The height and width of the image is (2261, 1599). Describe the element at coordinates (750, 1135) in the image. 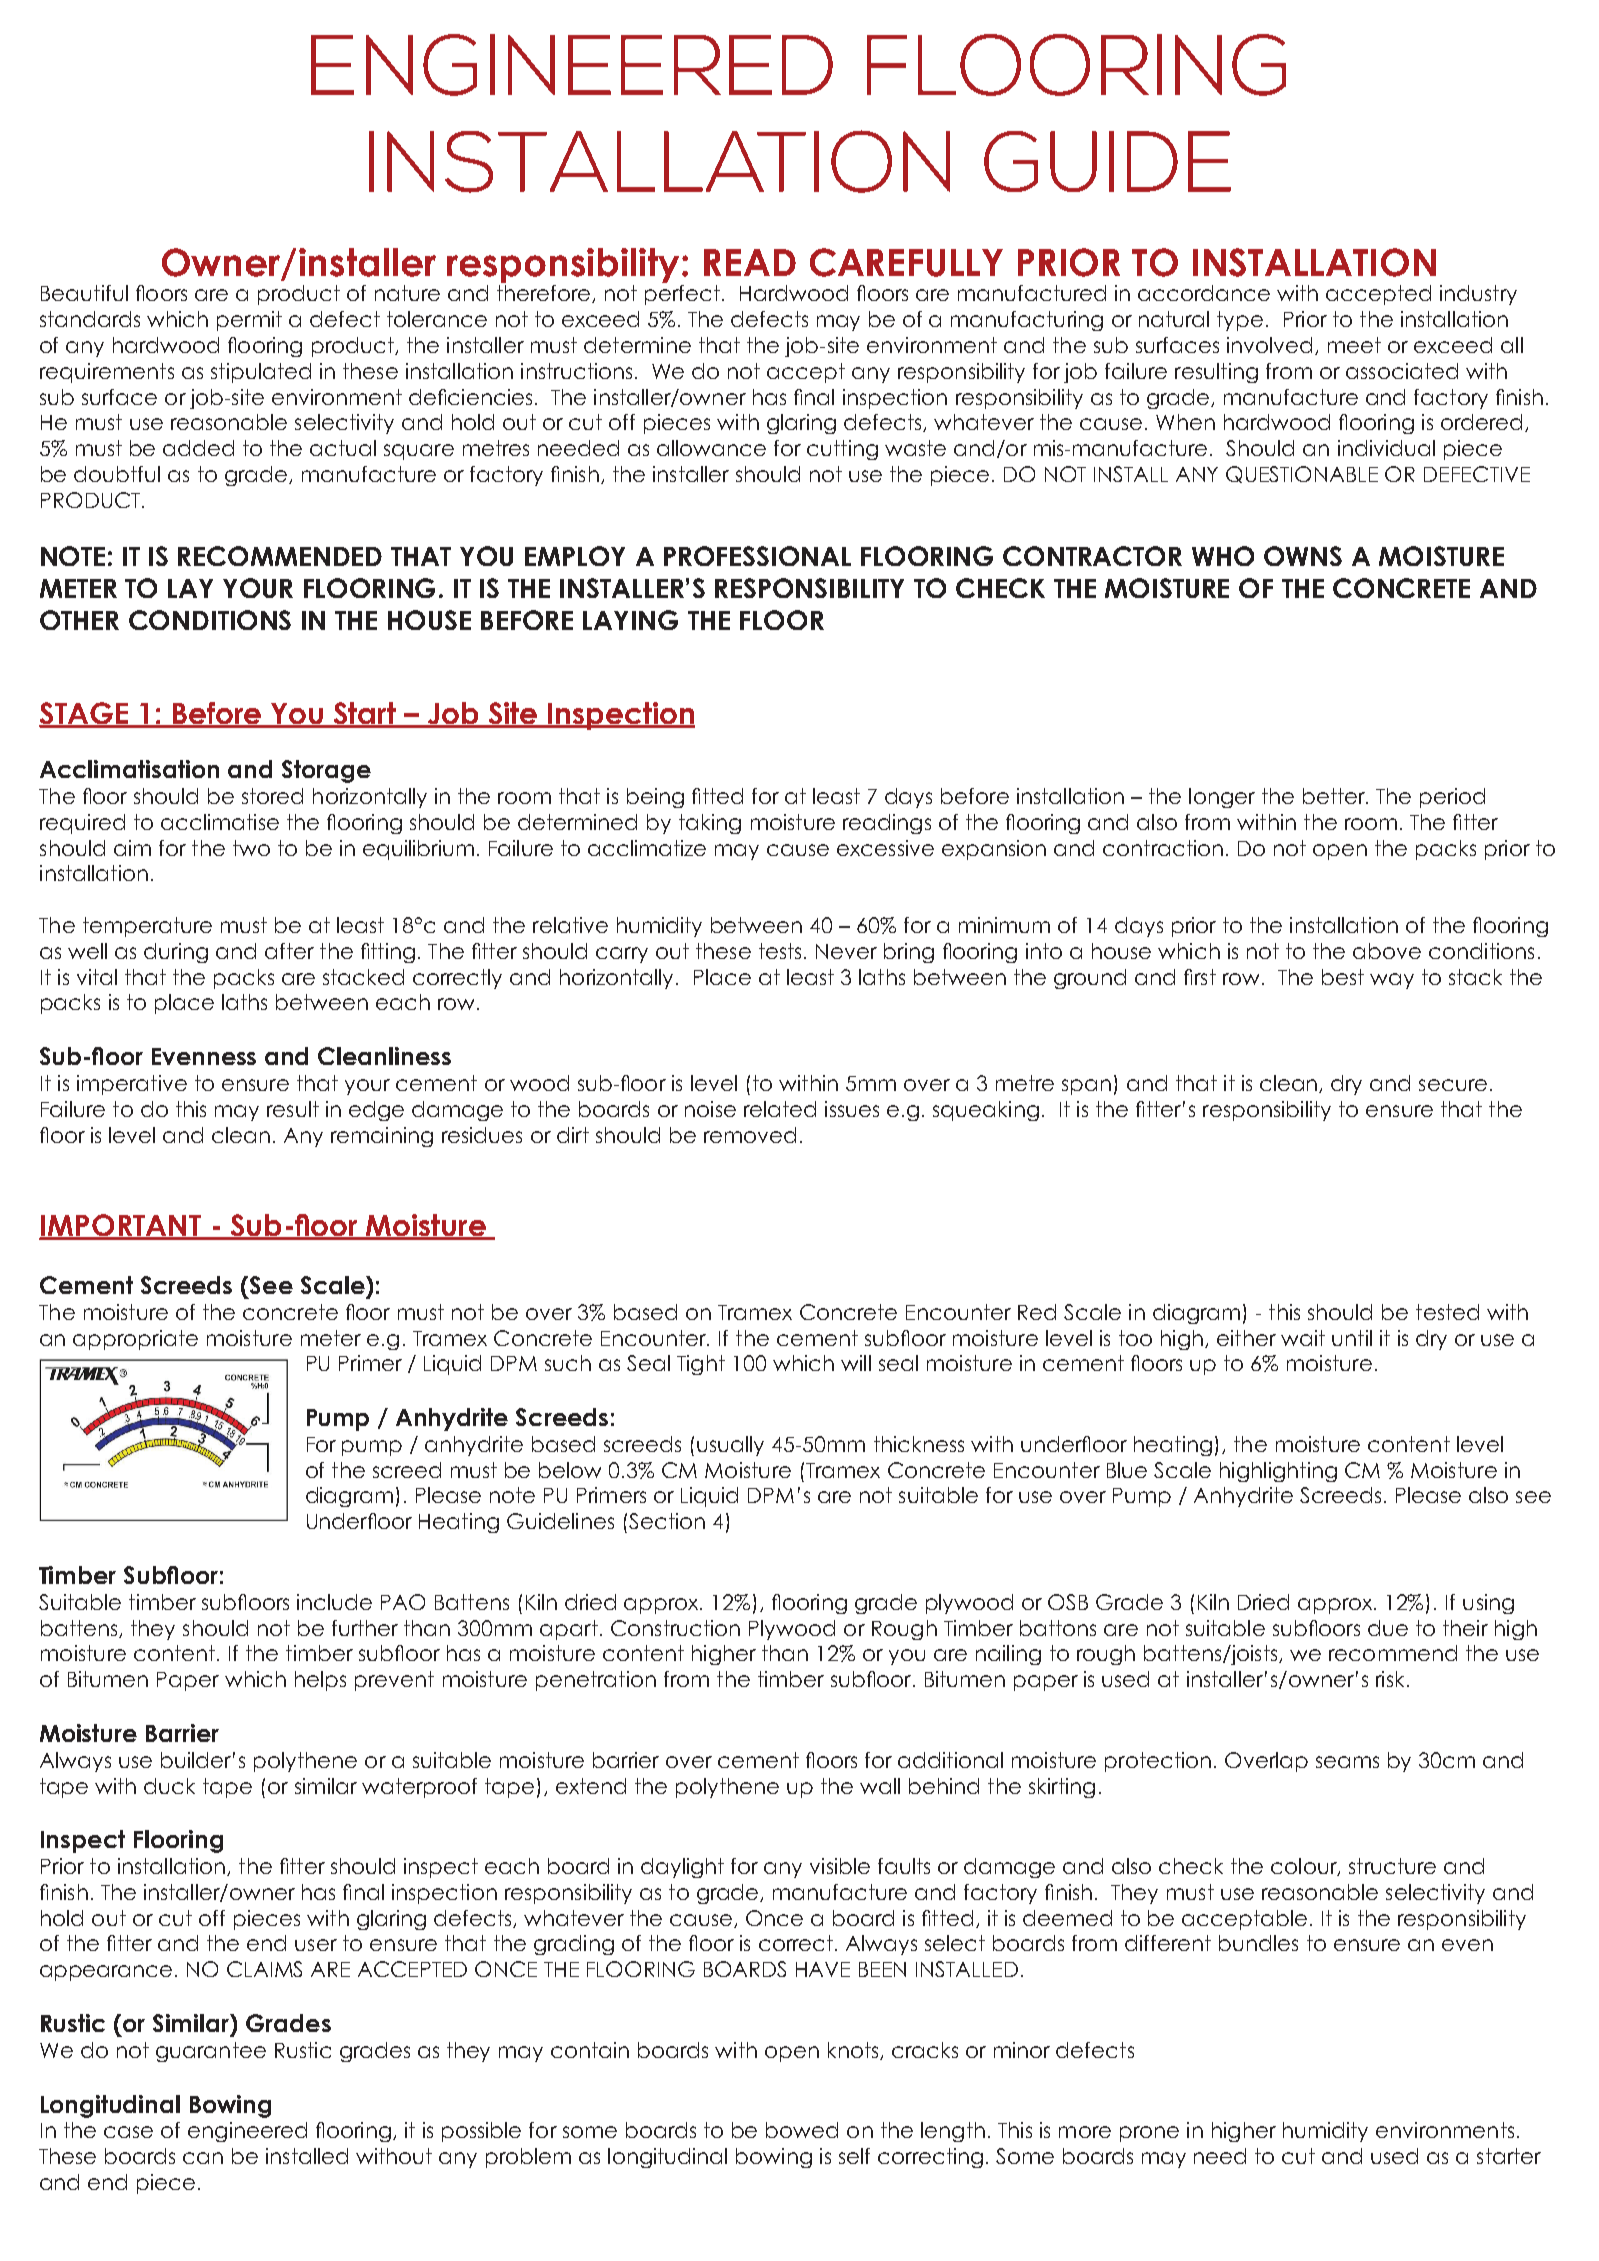

I see `removed` at that location.
